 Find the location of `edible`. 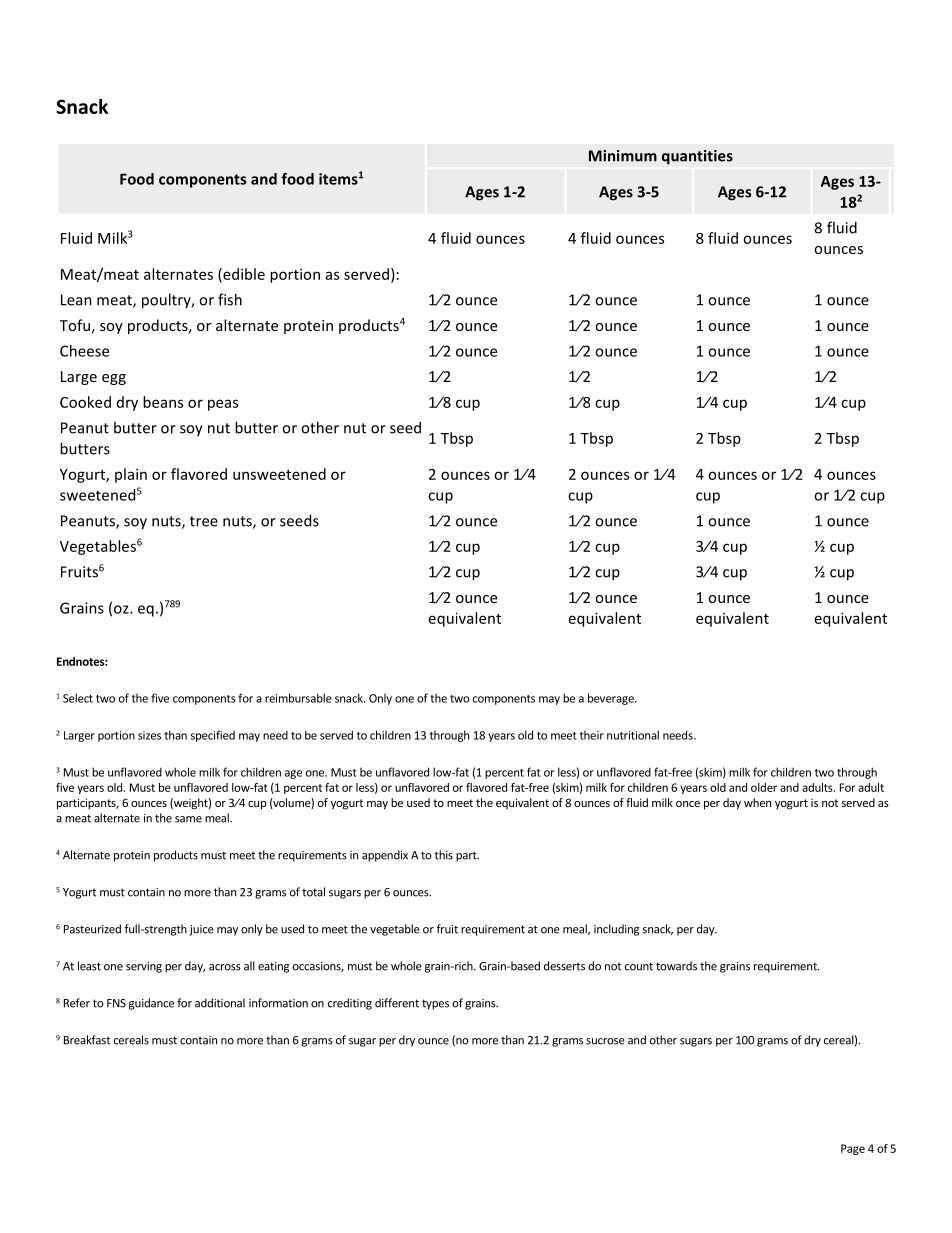

edible is located at coordinates (243, 275).
